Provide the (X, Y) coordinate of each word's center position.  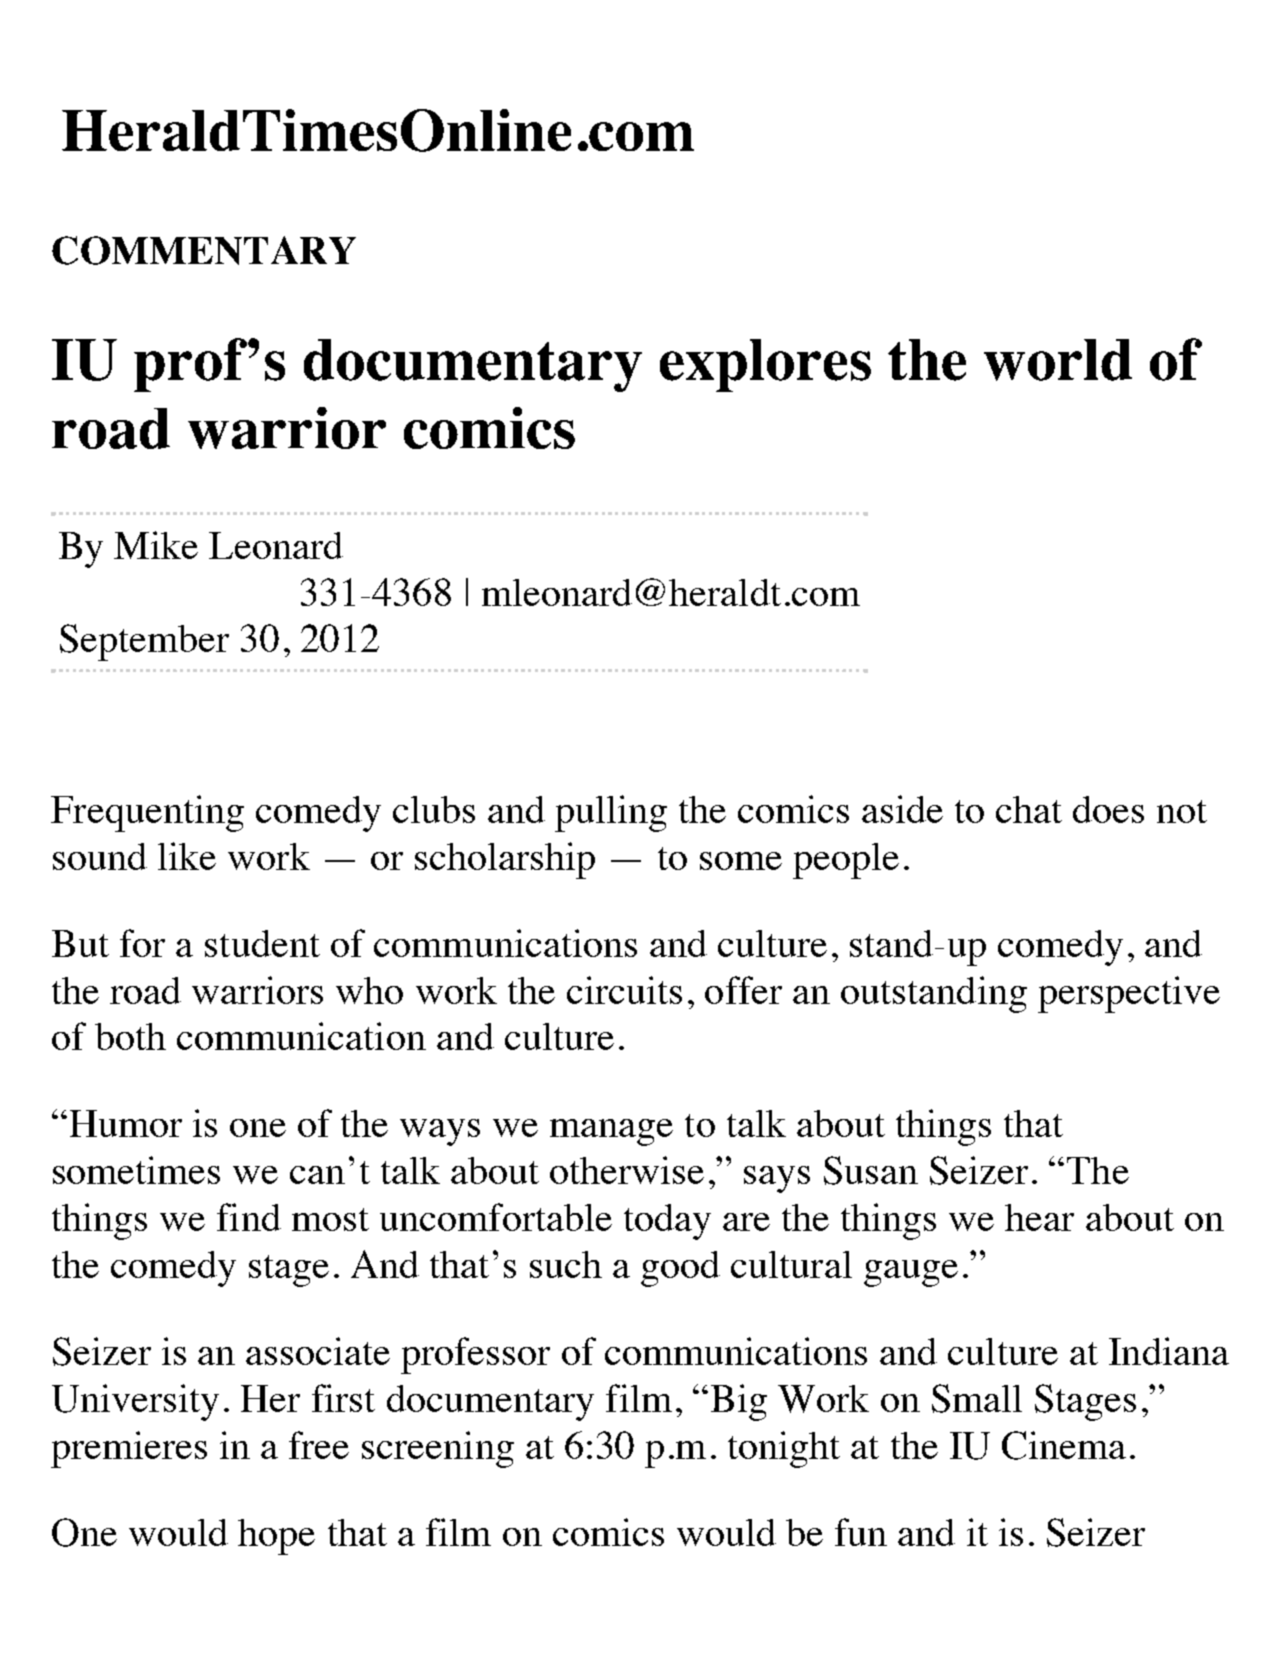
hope (276, 1537)
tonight (784, 1449)
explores (765, 365)
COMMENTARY (204, 250)
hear (1039, 1217)
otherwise (627, 1170)
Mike (156, 545)
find (249, 1217)
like (187, 856)
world (1058, 360)
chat (1029, 809)
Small (977, 1398)
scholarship (505, 860)
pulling (611, 813)
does (1108, 809)
